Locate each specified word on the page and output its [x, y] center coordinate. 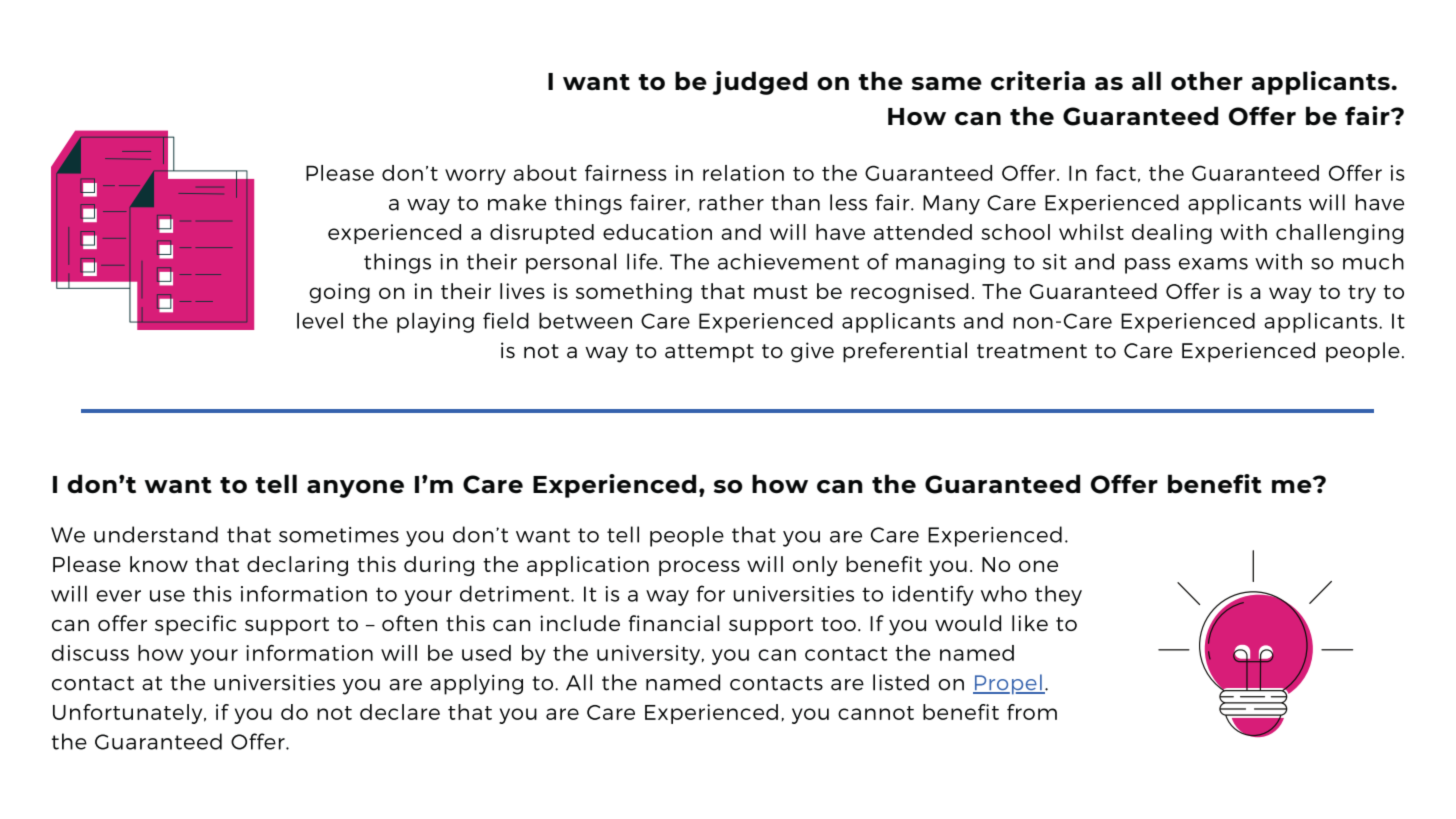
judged [759, 83]
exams [1213, 264]
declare [400, 712]
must [780, 292]
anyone [355, 489]
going [339, 293]
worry [475, 177]
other [1207, 81]
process [699, 568]
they [1058, 595]
